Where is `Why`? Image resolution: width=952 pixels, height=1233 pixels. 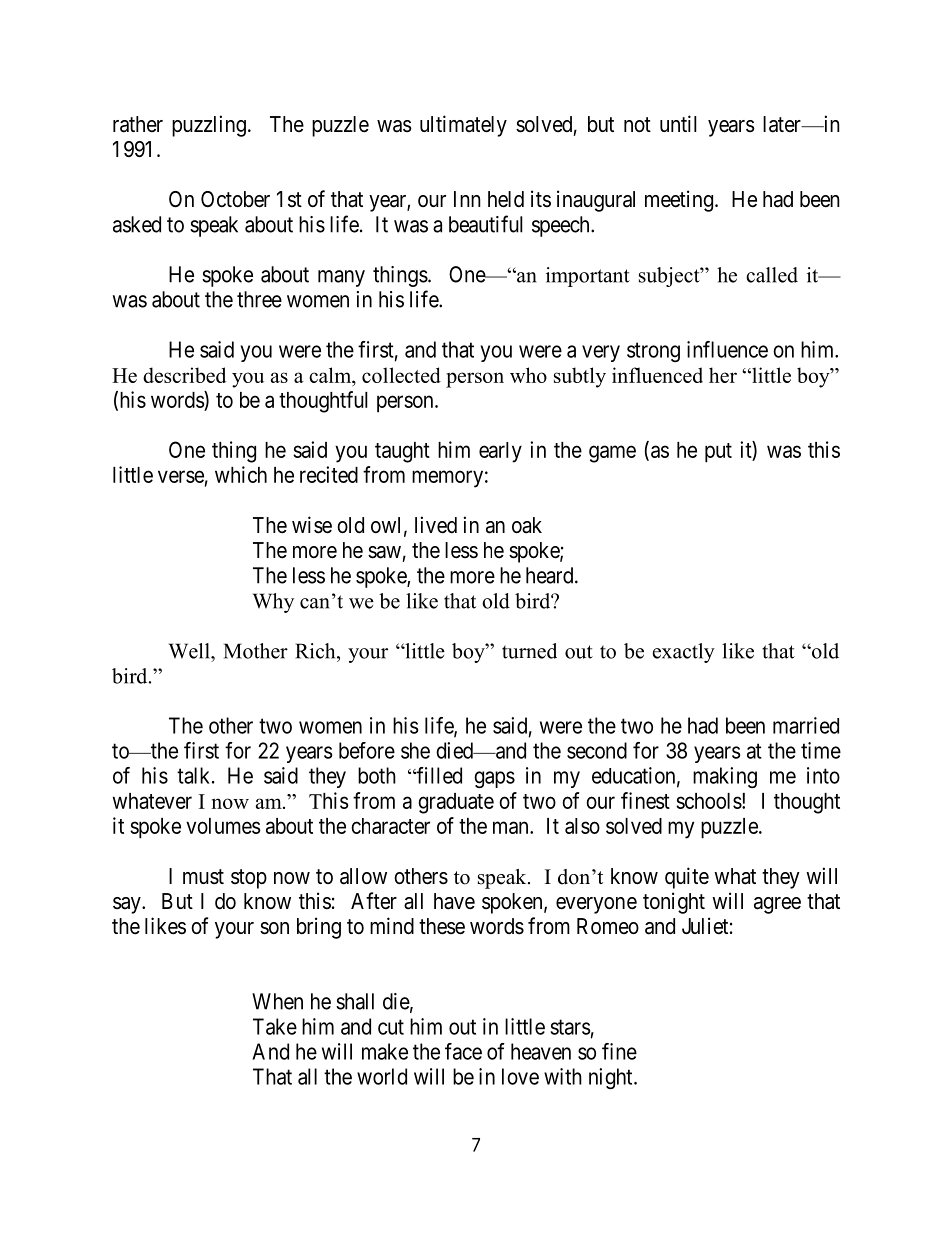
Why is located at coordinates (273, 603).
